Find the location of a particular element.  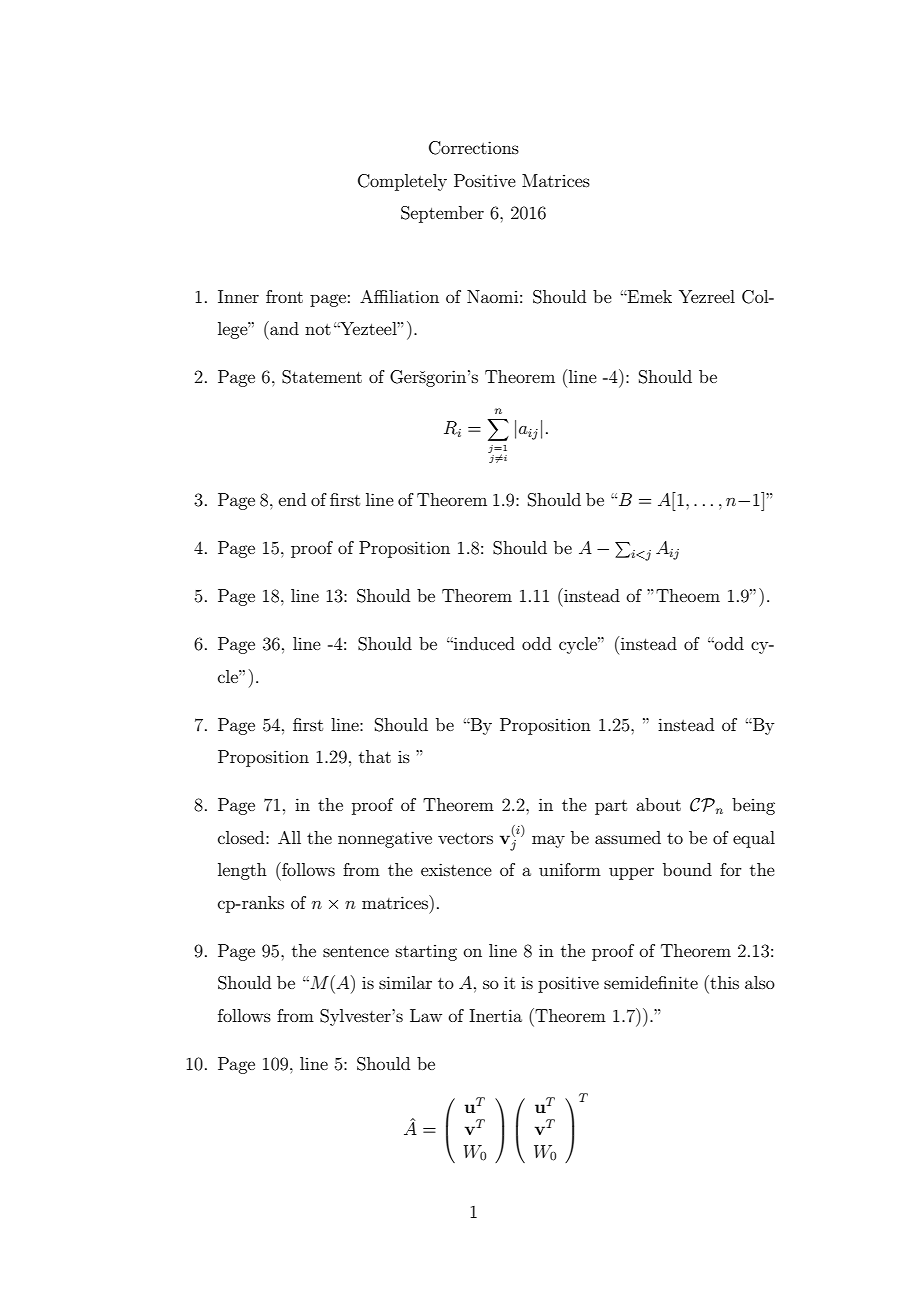

Completely is located at coordinates (402, 182).
